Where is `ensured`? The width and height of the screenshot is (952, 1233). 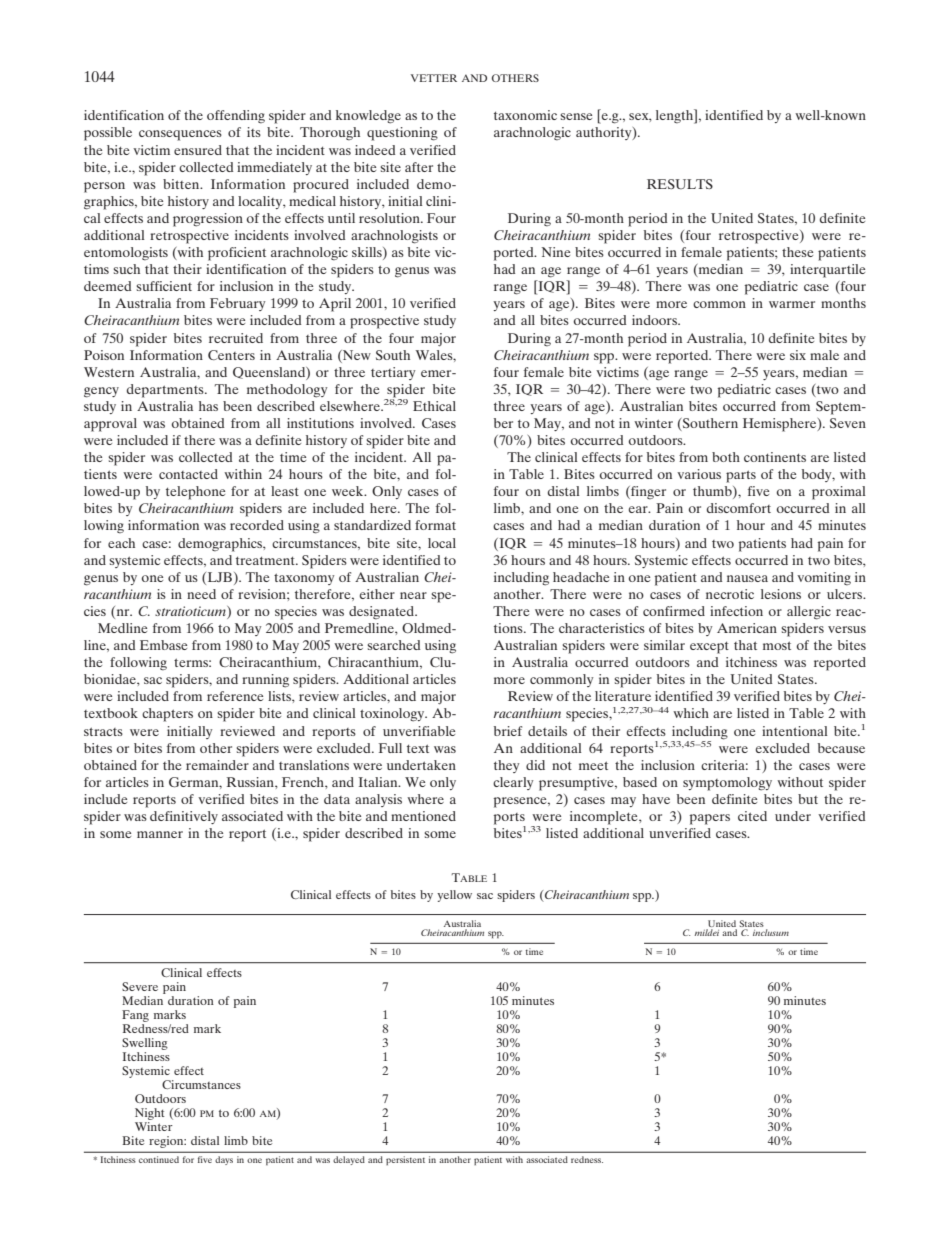
ensured is located at coordinates (198, 150).
